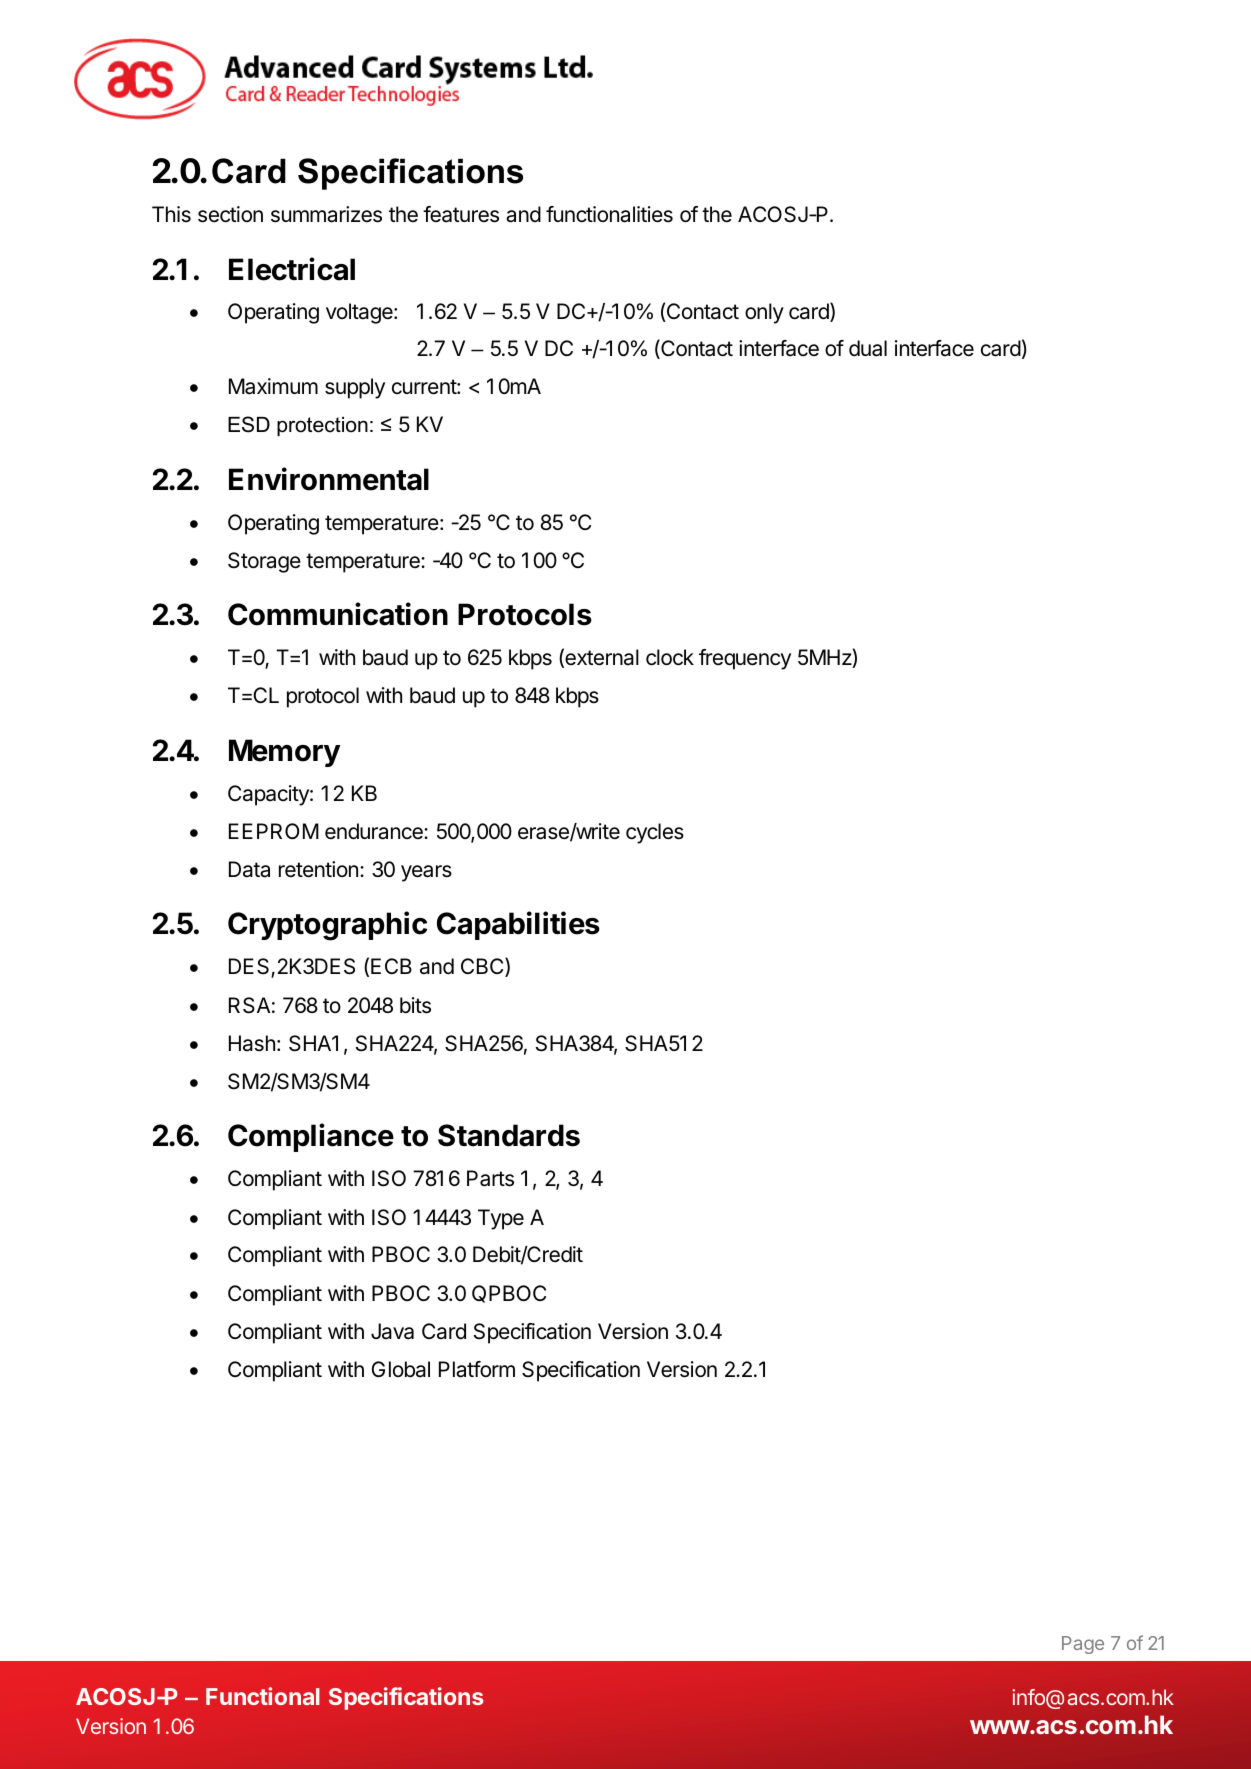 This screenshot has height=1769, width=1251. I want to click on Capabilities, so click(518, 925).
